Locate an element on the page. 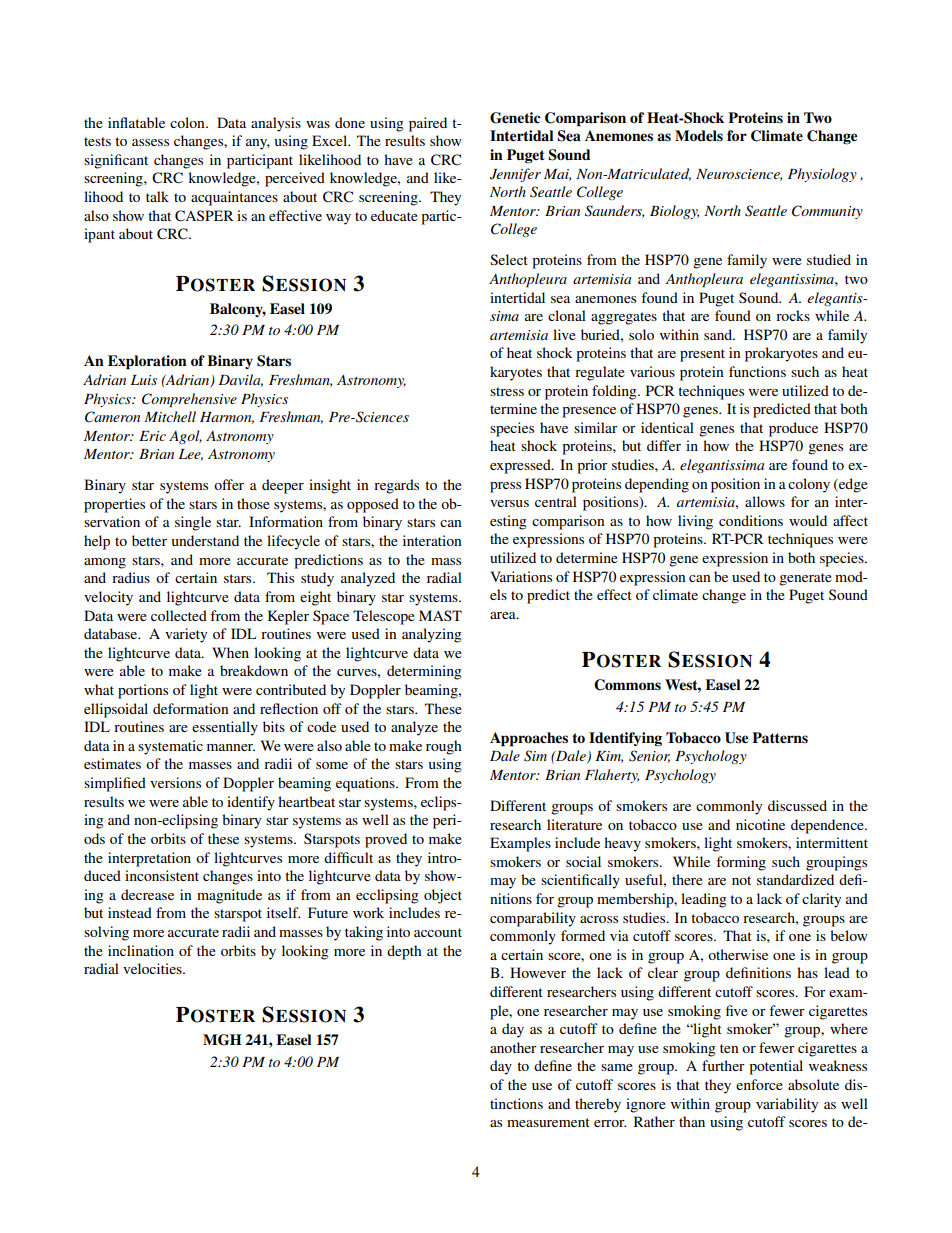 The height and width of the image is (1233, 952). assess is located at coordinates (150, 142).
